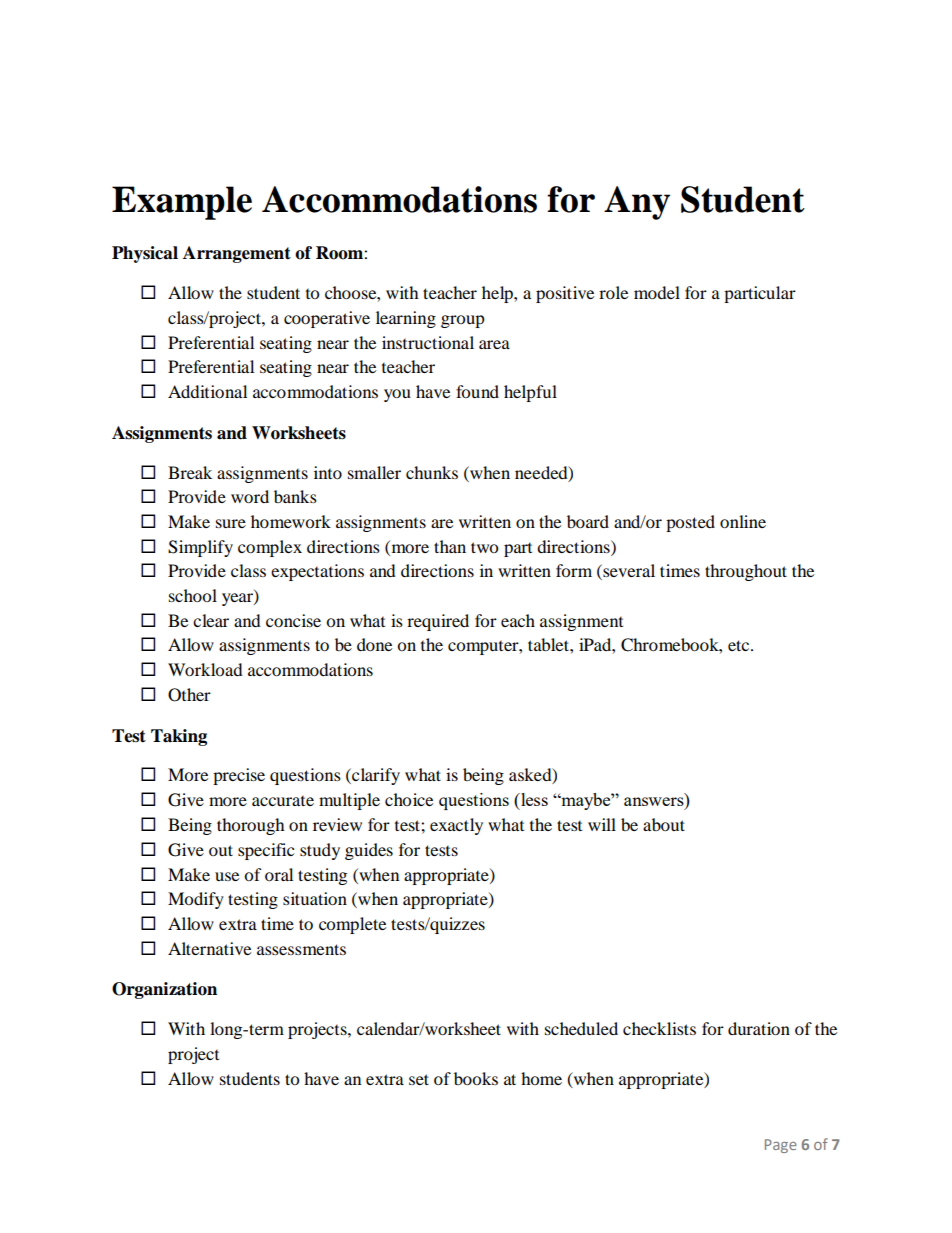 This image has height=1233, width=952. Describe the element at coordinates (637, 203) in the image. I see `Any` at that location.
